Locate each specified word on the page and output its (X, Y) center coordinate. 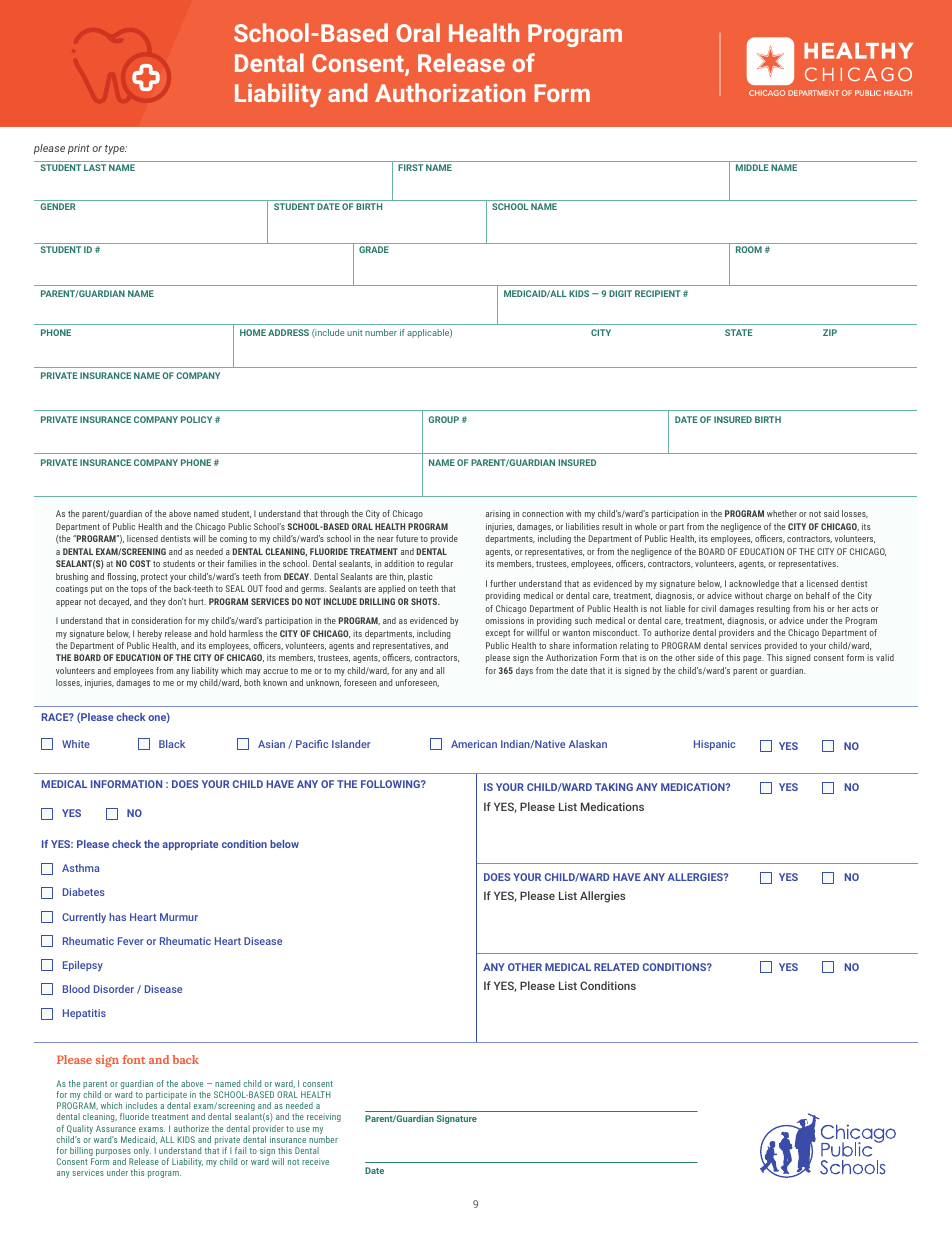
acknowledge (754, 584)
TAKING (614, 787)
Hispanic (714, 745)
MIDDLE (752, 167)
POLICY (196, 419)
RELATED (616, 967)
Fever (131, 941)
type (116, 150)
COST (140, 563)
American (474, 744)
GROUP (443, 419)
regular (440, 564)
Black (172, 744)
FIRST (410, 167)
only (141, 1153)
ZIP (830, 332)
